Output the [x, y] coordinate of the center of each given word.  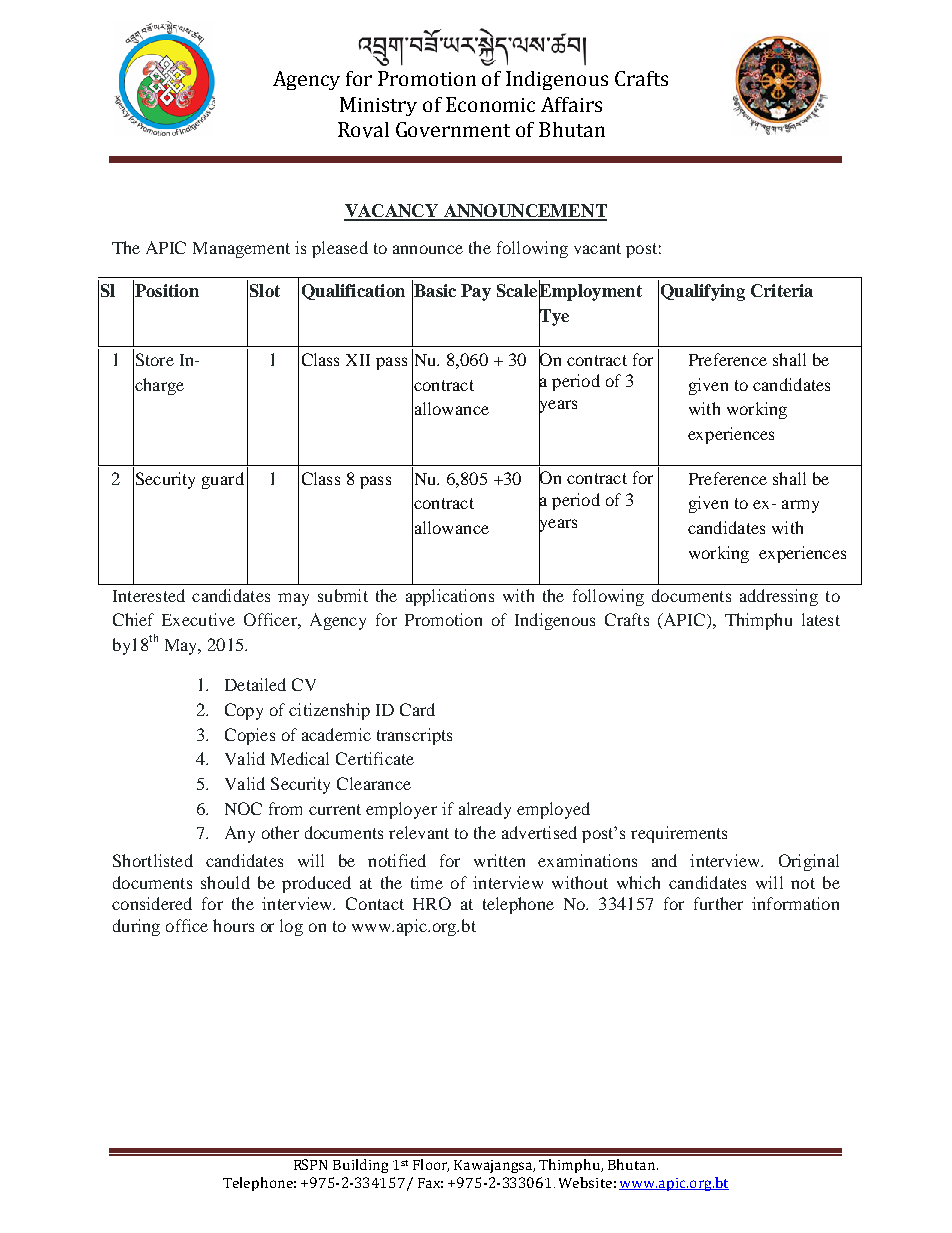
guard [223, 480]
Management [241, 250]
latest [821, 619]
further [718, 903]
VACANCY [392, 212]
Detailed [255, 684]
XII [358, 360]
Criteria [782, 290]
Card [417, 709]
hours [233, 925]
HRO [432, 903]
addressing [779, 597]
